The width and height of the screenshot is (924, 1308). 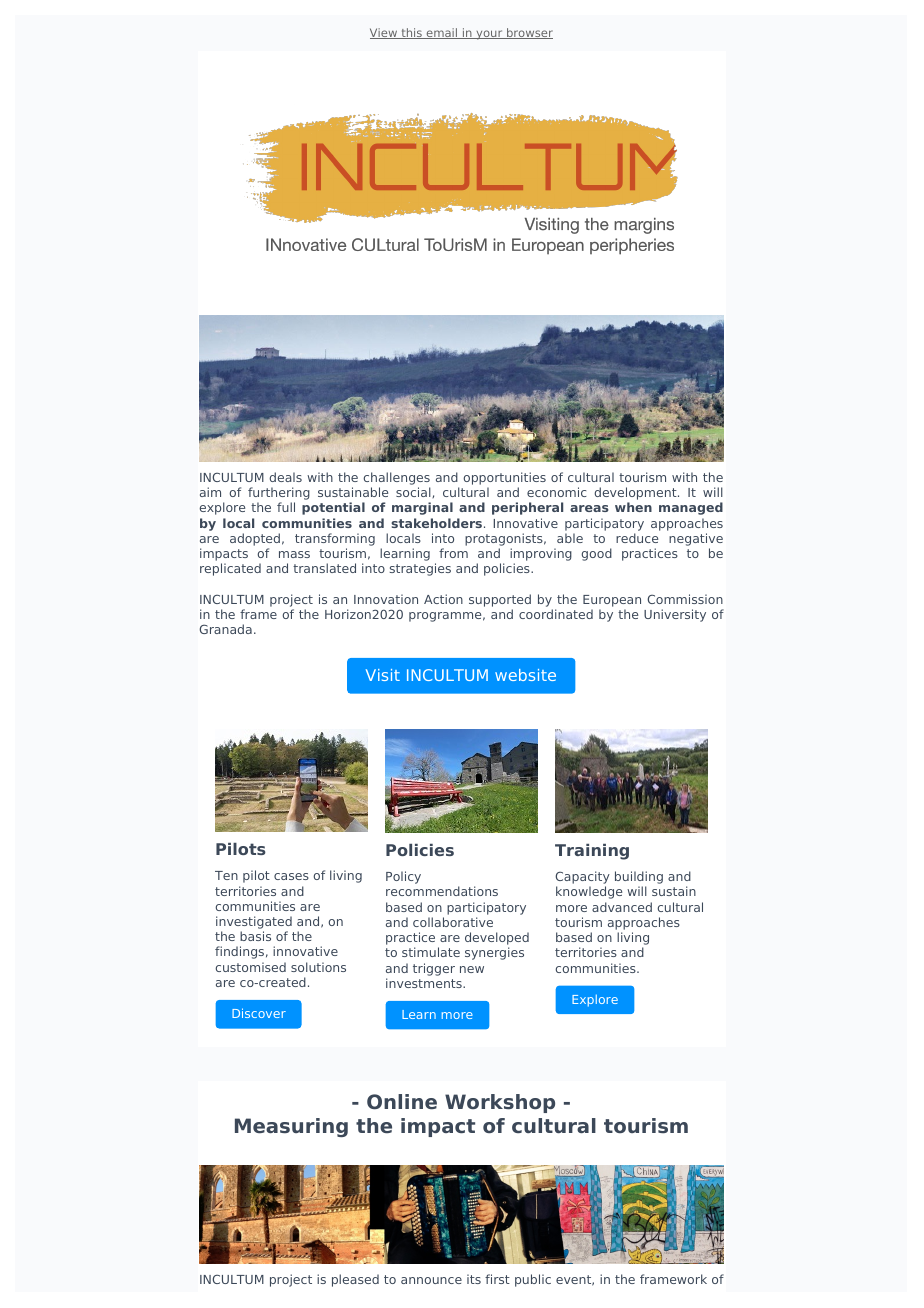 What do you see at coordinates (355, 1280) in the screenshot?
I see `pleased` at bounding box center [355, 1280].
